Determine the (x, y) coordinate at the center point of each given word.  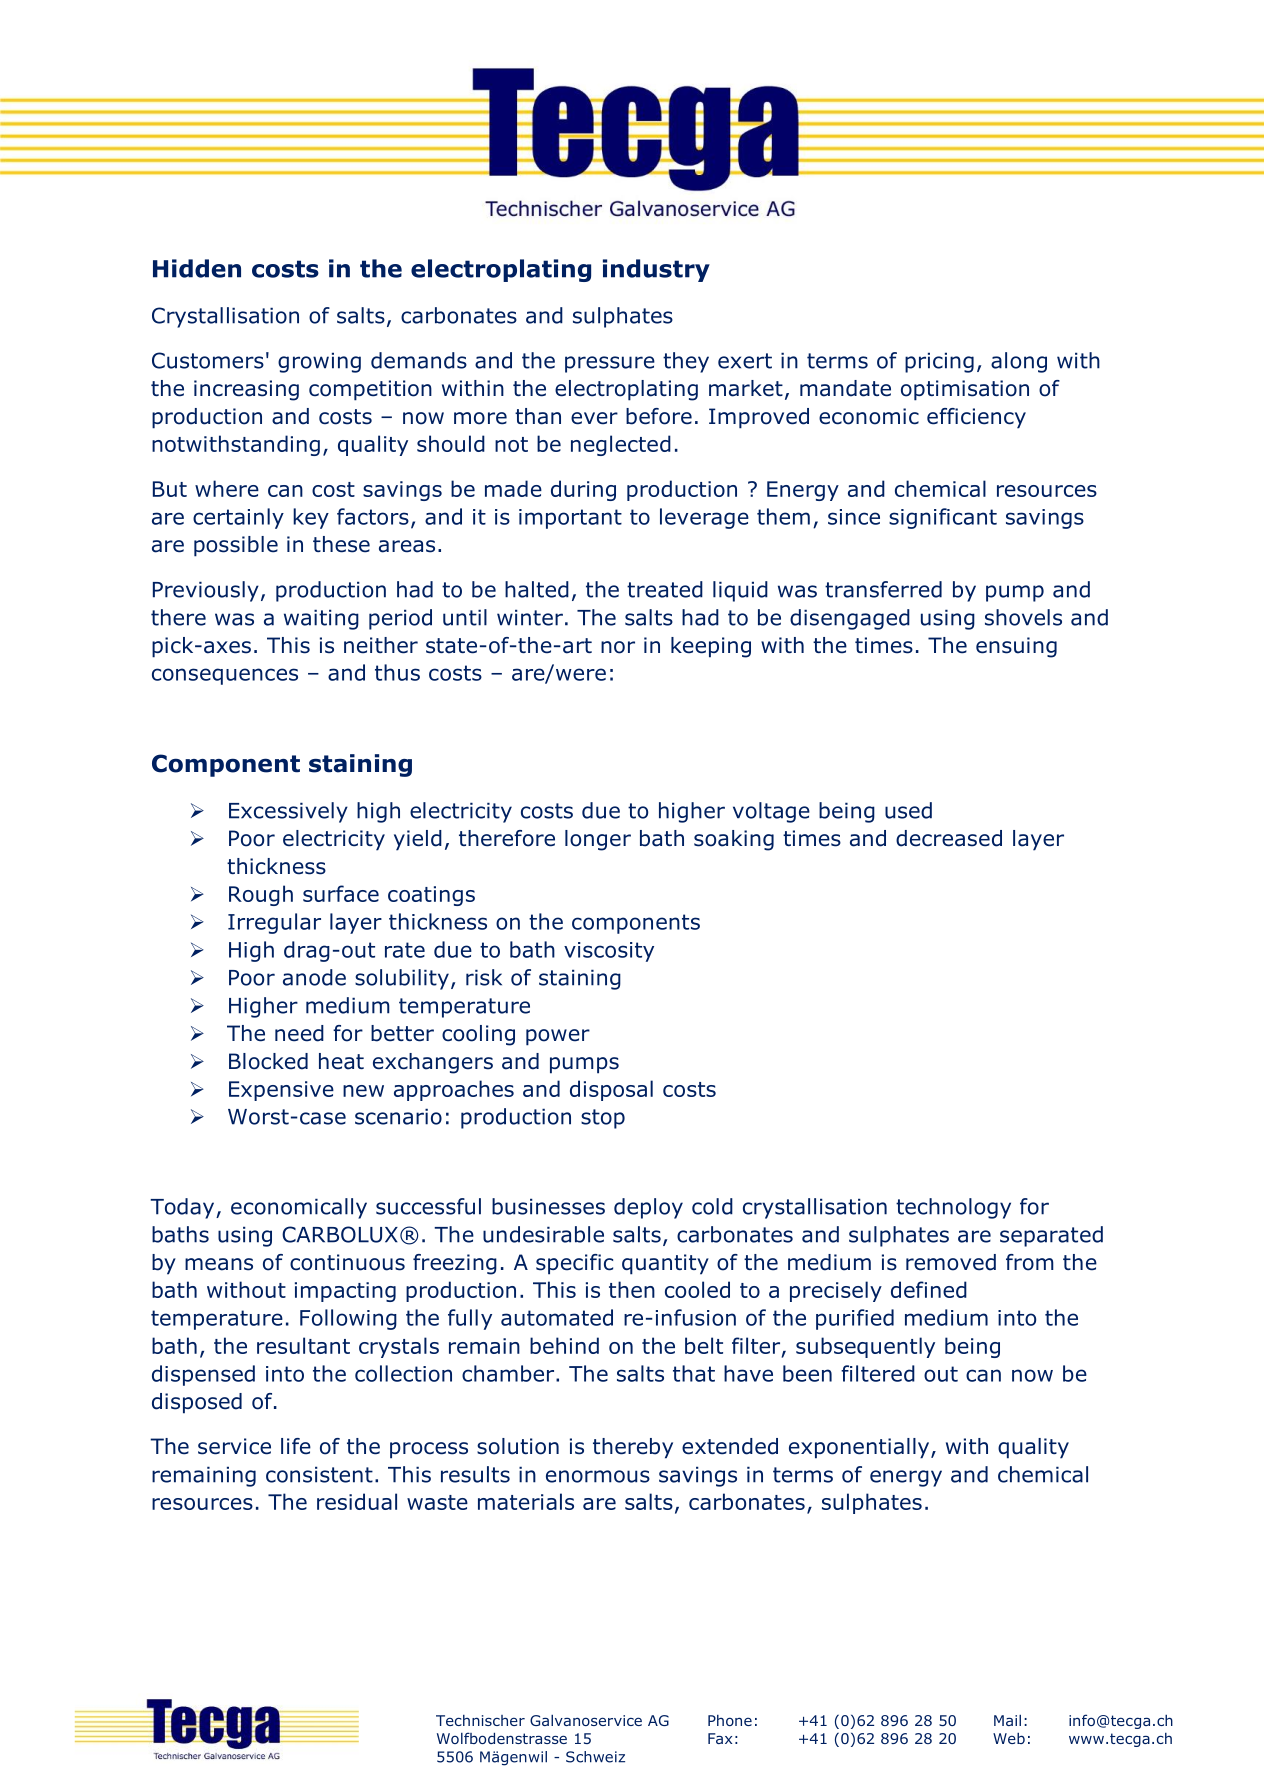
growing (319, 362)
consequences (225, 676)
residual (357, 1501)
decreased (949, 838)
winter (530, 617)
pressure (610, 364)
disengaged (850, 619)
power (558, 1037)
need (299, 1033)
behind (564, 1345)
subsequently (865, 1347)
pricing (939, 362)
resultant (303, 1345)
